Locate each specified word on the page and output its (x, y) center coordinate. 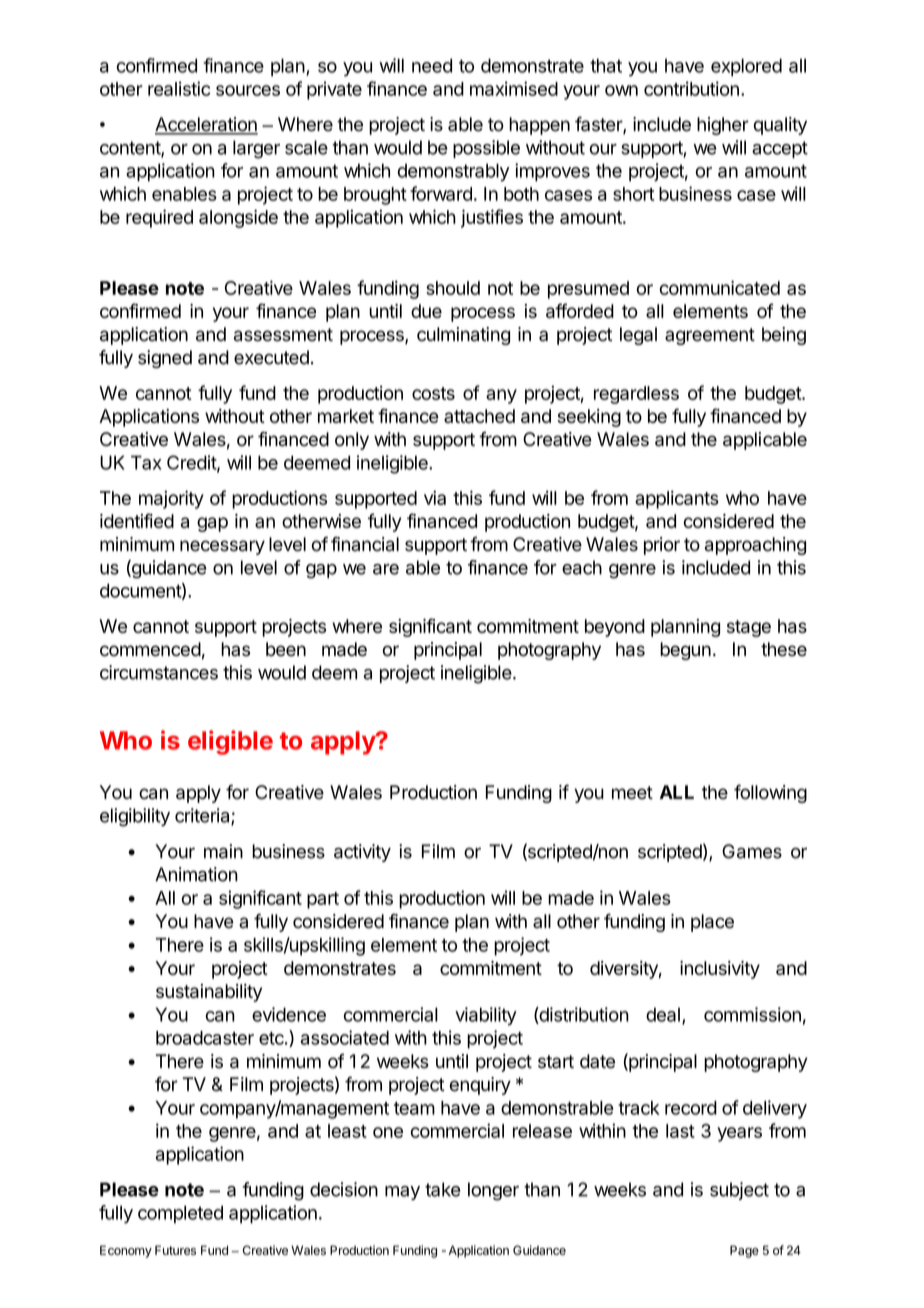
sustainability (209, 993)
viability (486, 1016)
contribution (691, 88)
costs (433, 393)
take (443, 1189)
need (432, 65)
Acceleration (206, 125)
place (712, 923)
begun (685, 651)
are (386, 569)
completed (180, 1214)
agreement (710, 336)
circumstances (159, 672)
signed (165, 359)
